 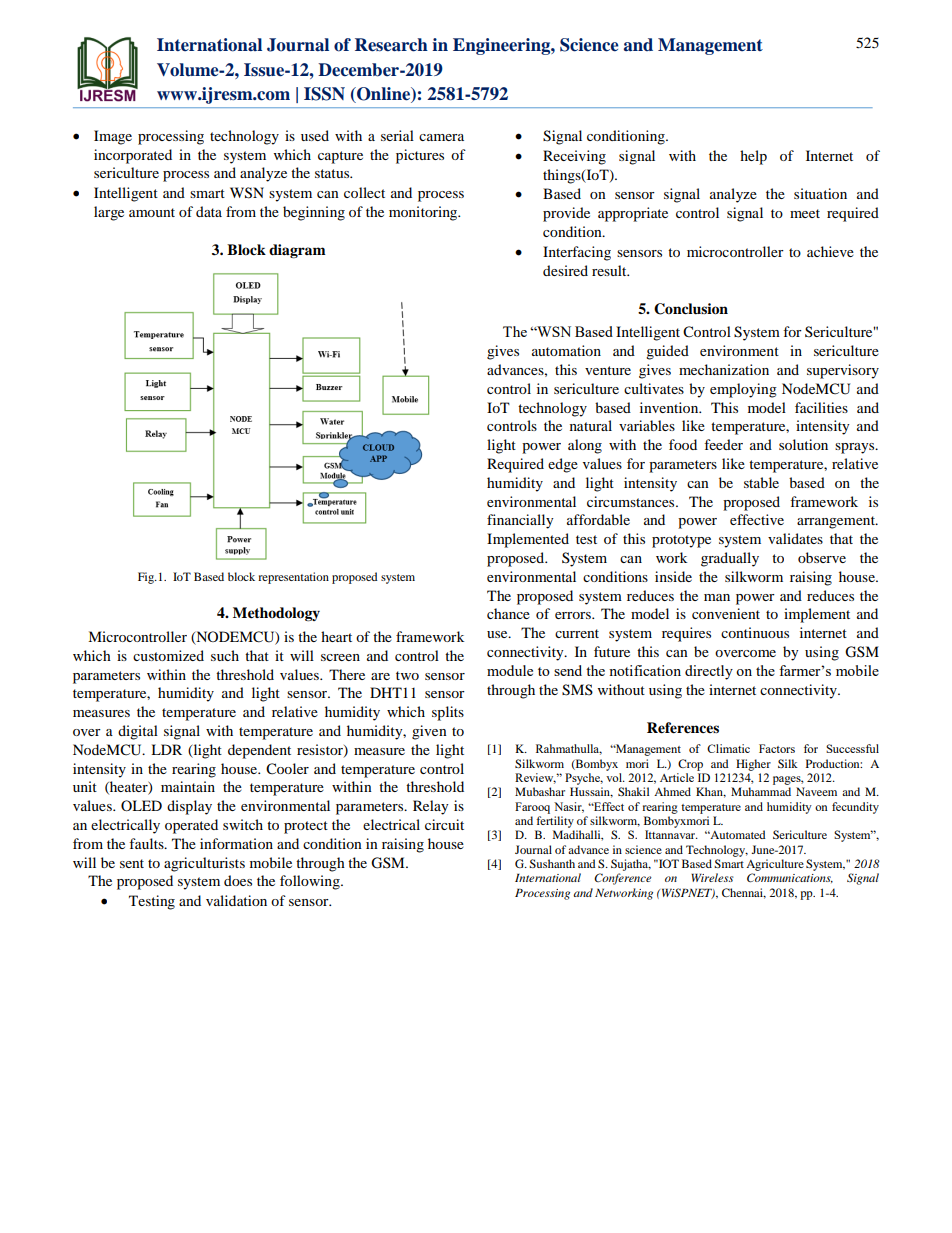 I want to click on agriculturists, so click(x=204, y=864).
